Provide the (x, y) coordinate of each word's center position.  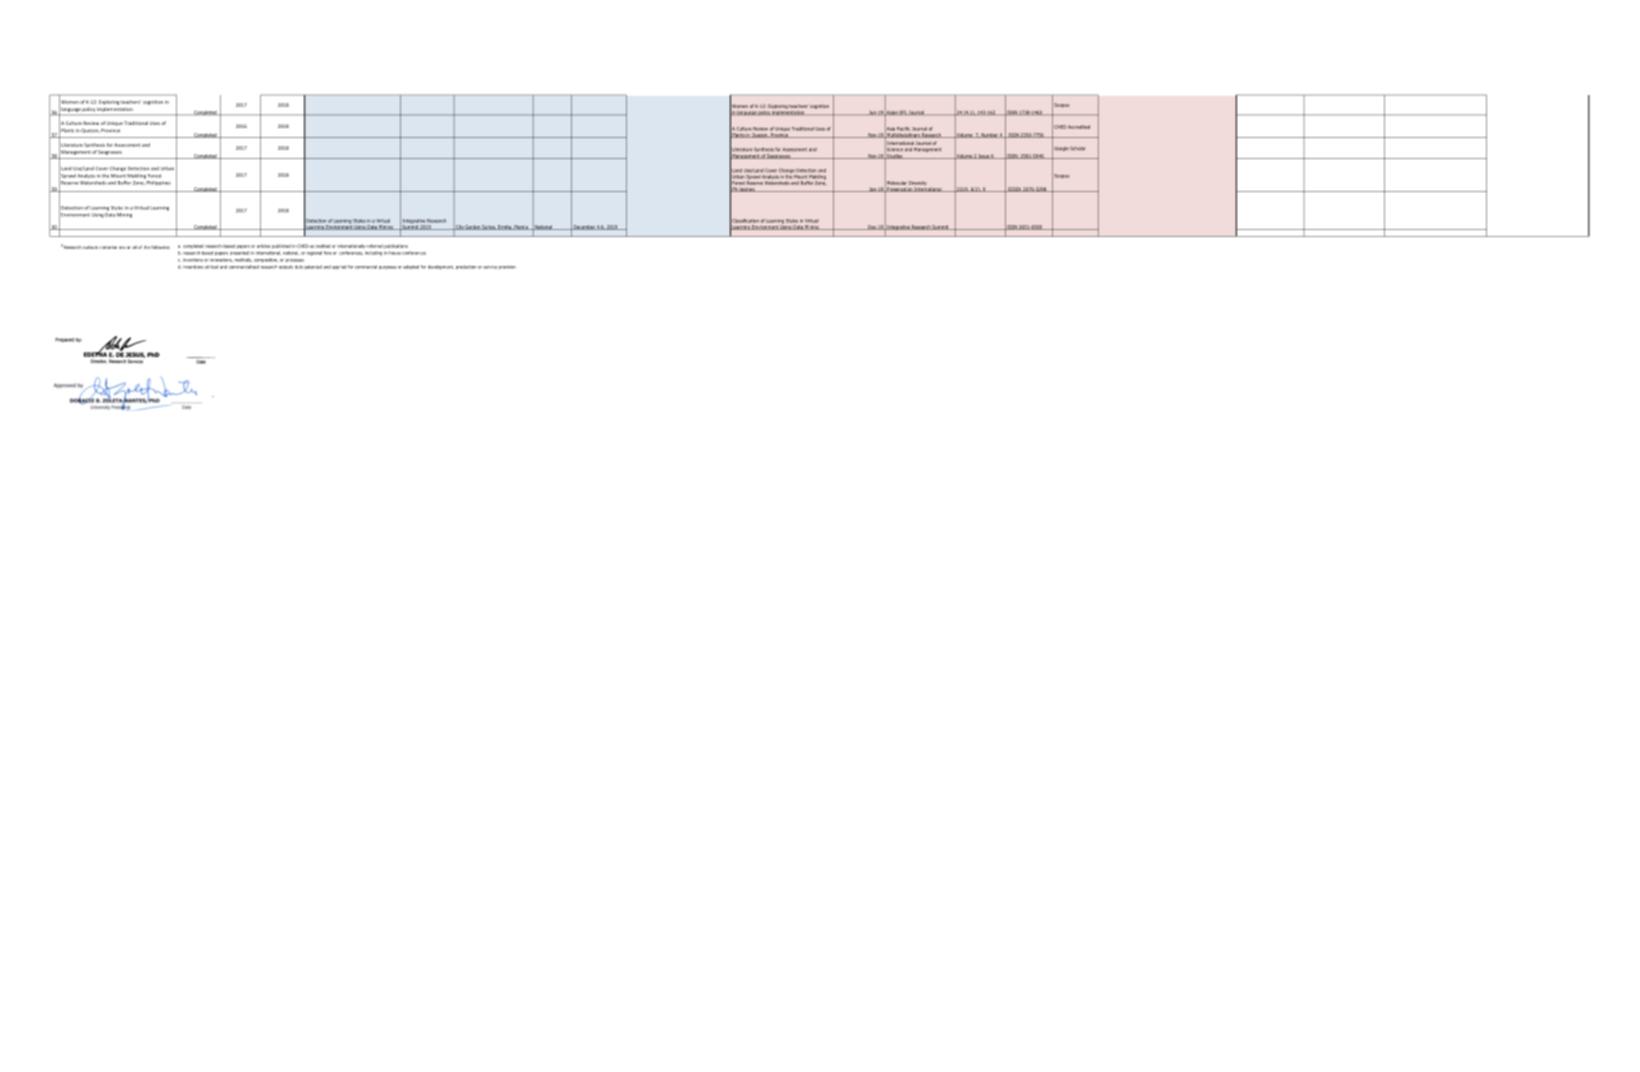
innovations (221, 260)
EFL (903, 112)
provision (507, 267)
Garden (473, 227)
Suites (489, 227)
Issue (984, 156)
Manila (521, 227)
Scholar (1078, 148)
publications (396, 246)
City (459, 227)
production (466, 267)
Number (989, 135)
